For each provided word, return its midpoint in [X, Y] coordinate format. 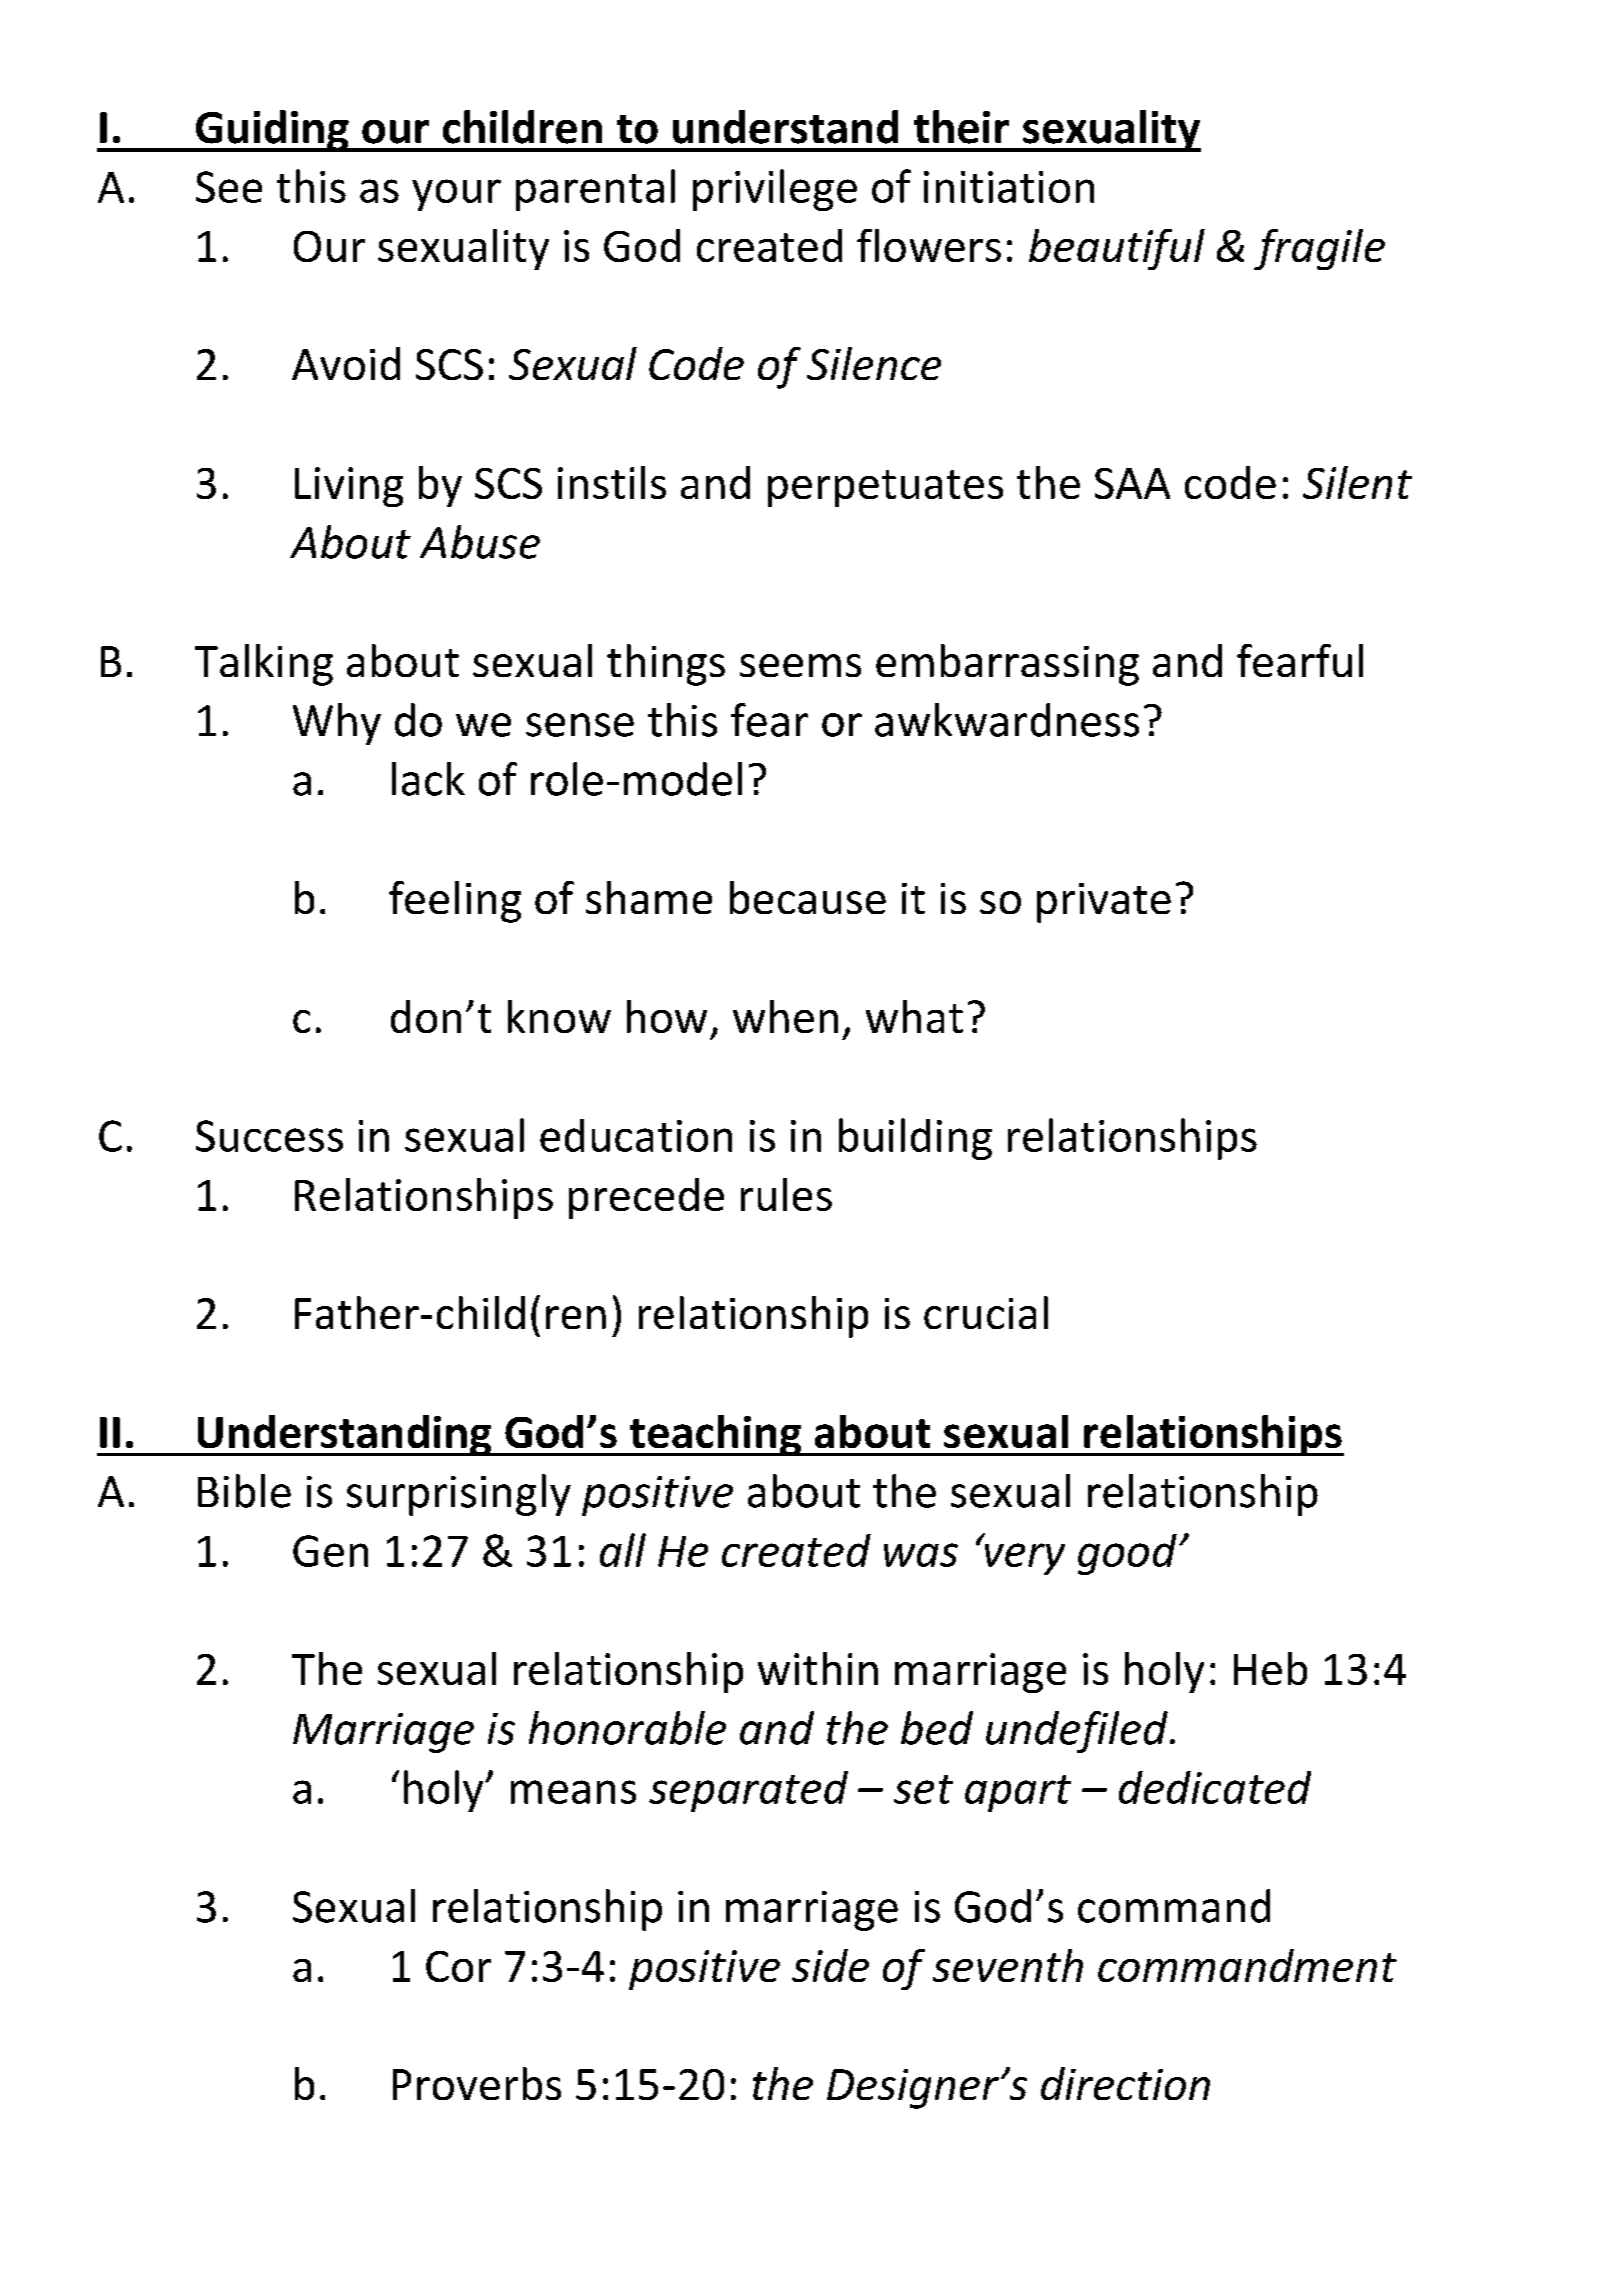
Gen [330, 1551]
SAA [1132, 483]
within [818, 1668]
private [1104, 903]
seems [800, 665]
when [785, 1016]
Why [337, 724]
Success [269, 1136]
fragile [1319, 249]
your [456, 195]
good [1127, 1554]
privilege [775, 190]
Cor [458, 1966]
